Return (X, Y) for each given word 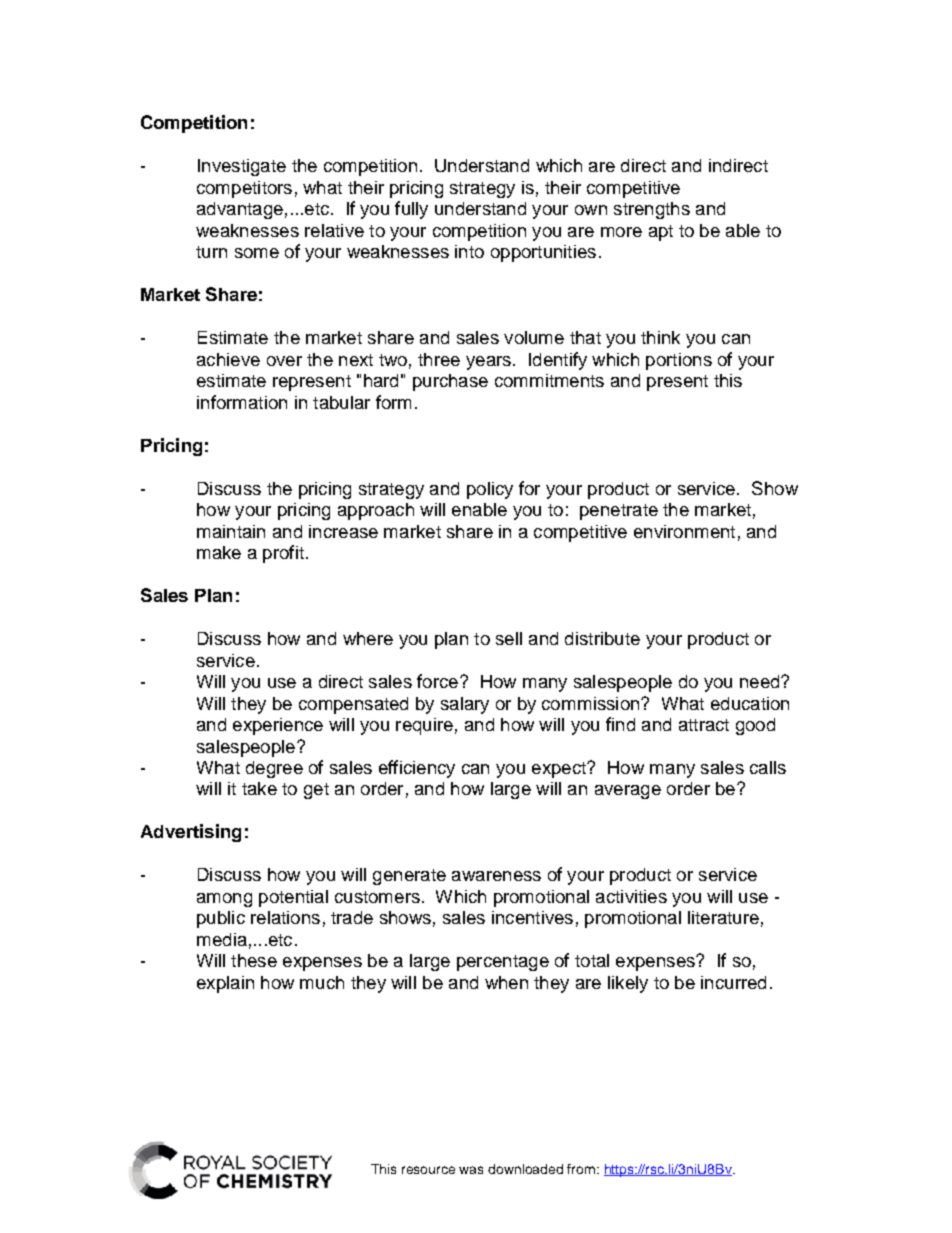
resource (428, 1170)
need (761, 681)
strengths (652, 210)
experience (278, 726)
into (469, 251)
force (437, 681)
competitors (244, 189)
